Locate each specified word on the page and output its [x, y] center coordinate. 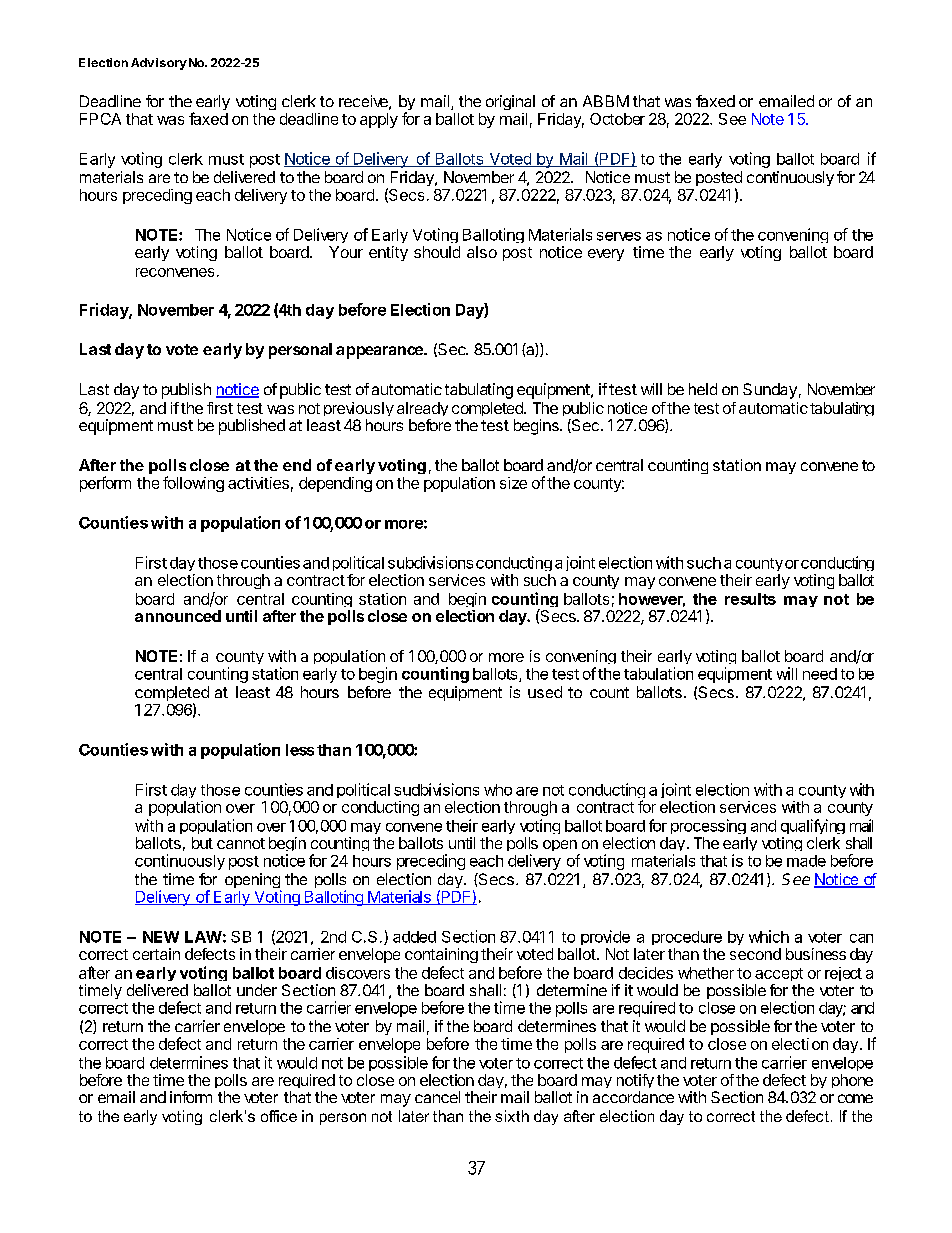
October [617, 119]
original [510, 102]
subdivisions [430, 562]
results [750, 599]
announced [178, 616]
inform [191, 1097]
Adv [142, 62]
